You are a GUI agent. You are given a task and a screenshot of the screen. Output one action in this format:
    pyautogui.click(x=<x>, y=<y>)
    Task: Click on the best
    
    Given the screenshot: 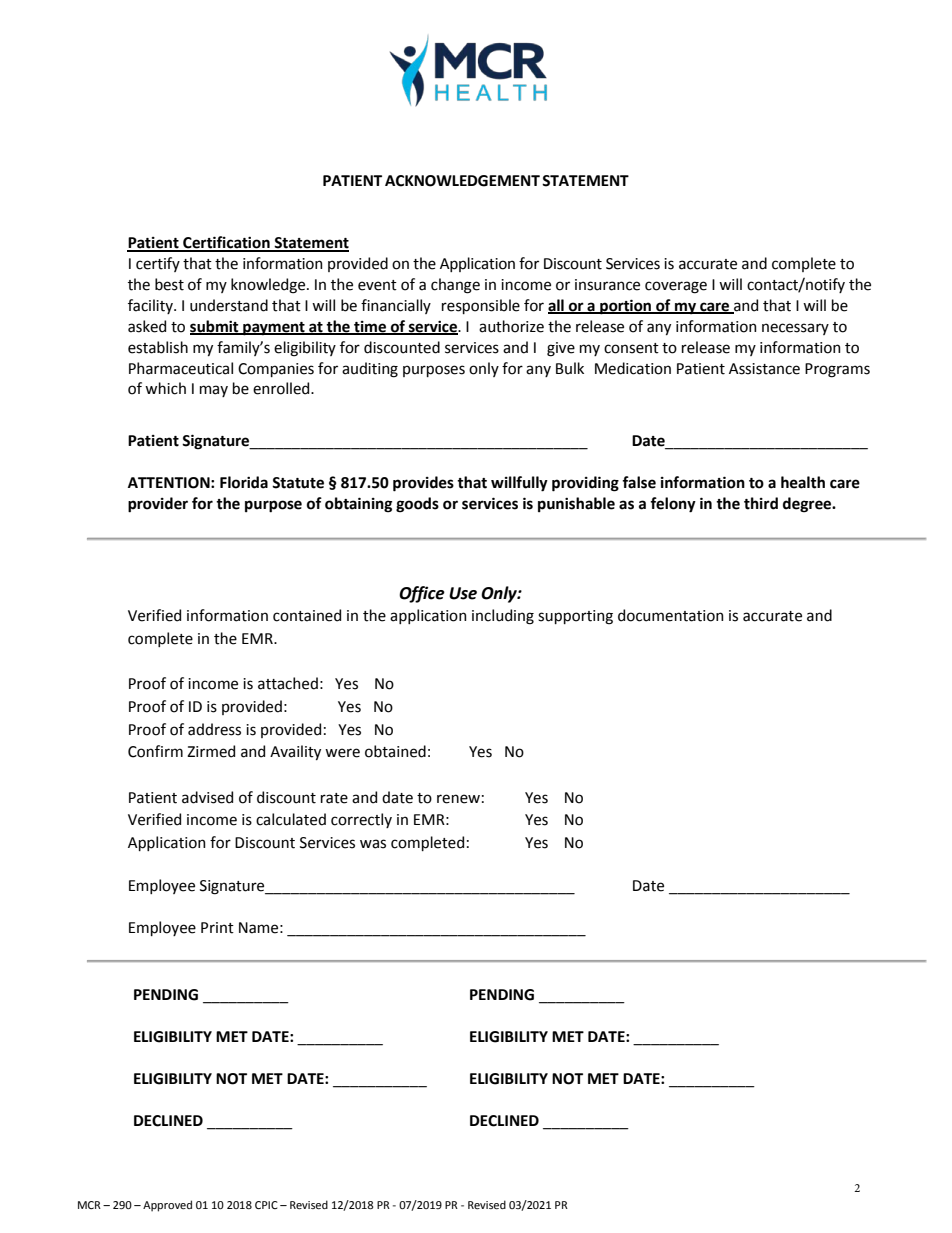 What is the action you would take?
    pyautogui.click(x=169, y=284)
